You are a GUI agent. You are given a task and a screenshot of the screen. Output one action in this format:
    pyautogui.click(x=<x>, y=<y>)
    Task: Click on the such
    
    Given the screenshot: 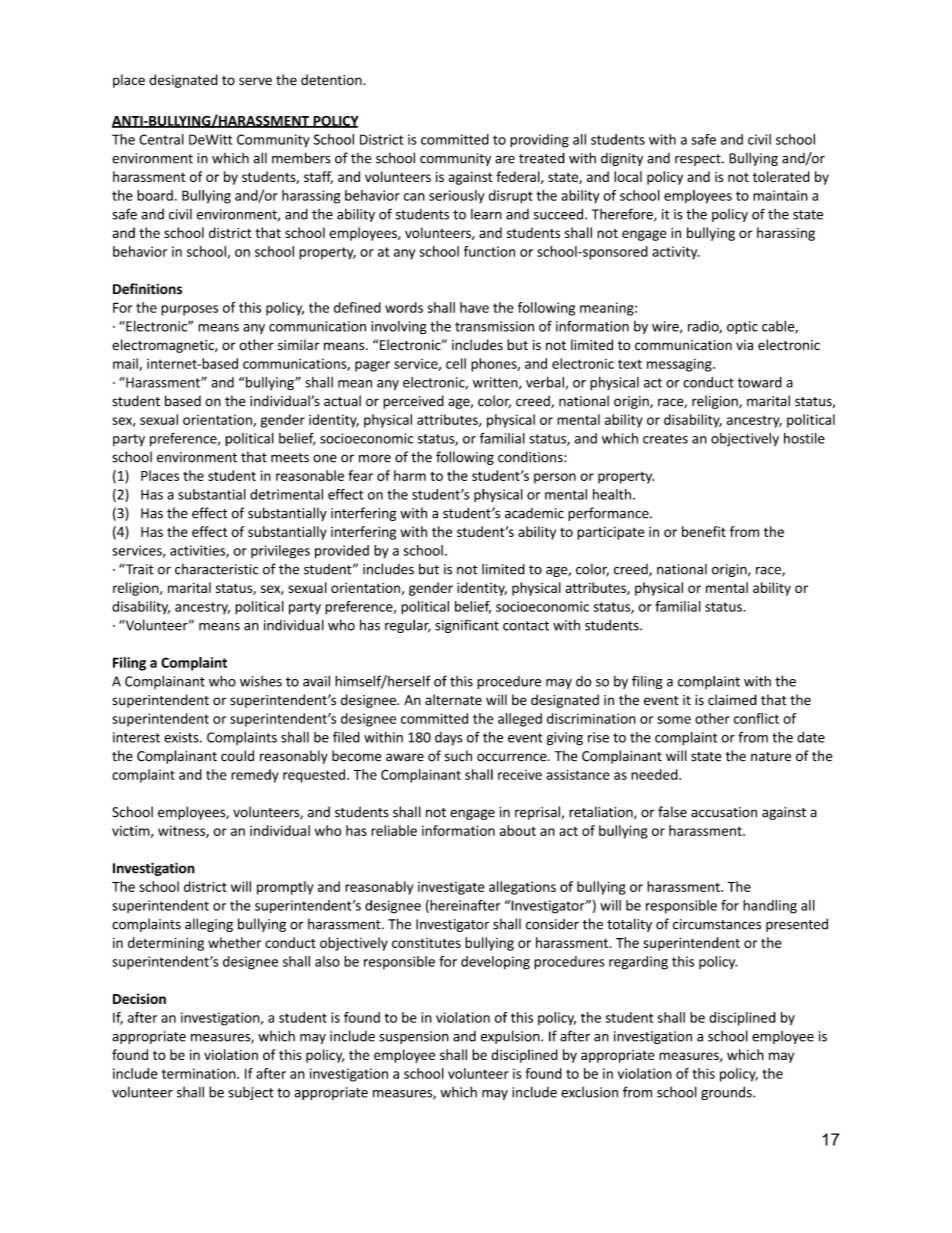 What is the action you would take?
    pyautogui.click(x=458, y=756)
